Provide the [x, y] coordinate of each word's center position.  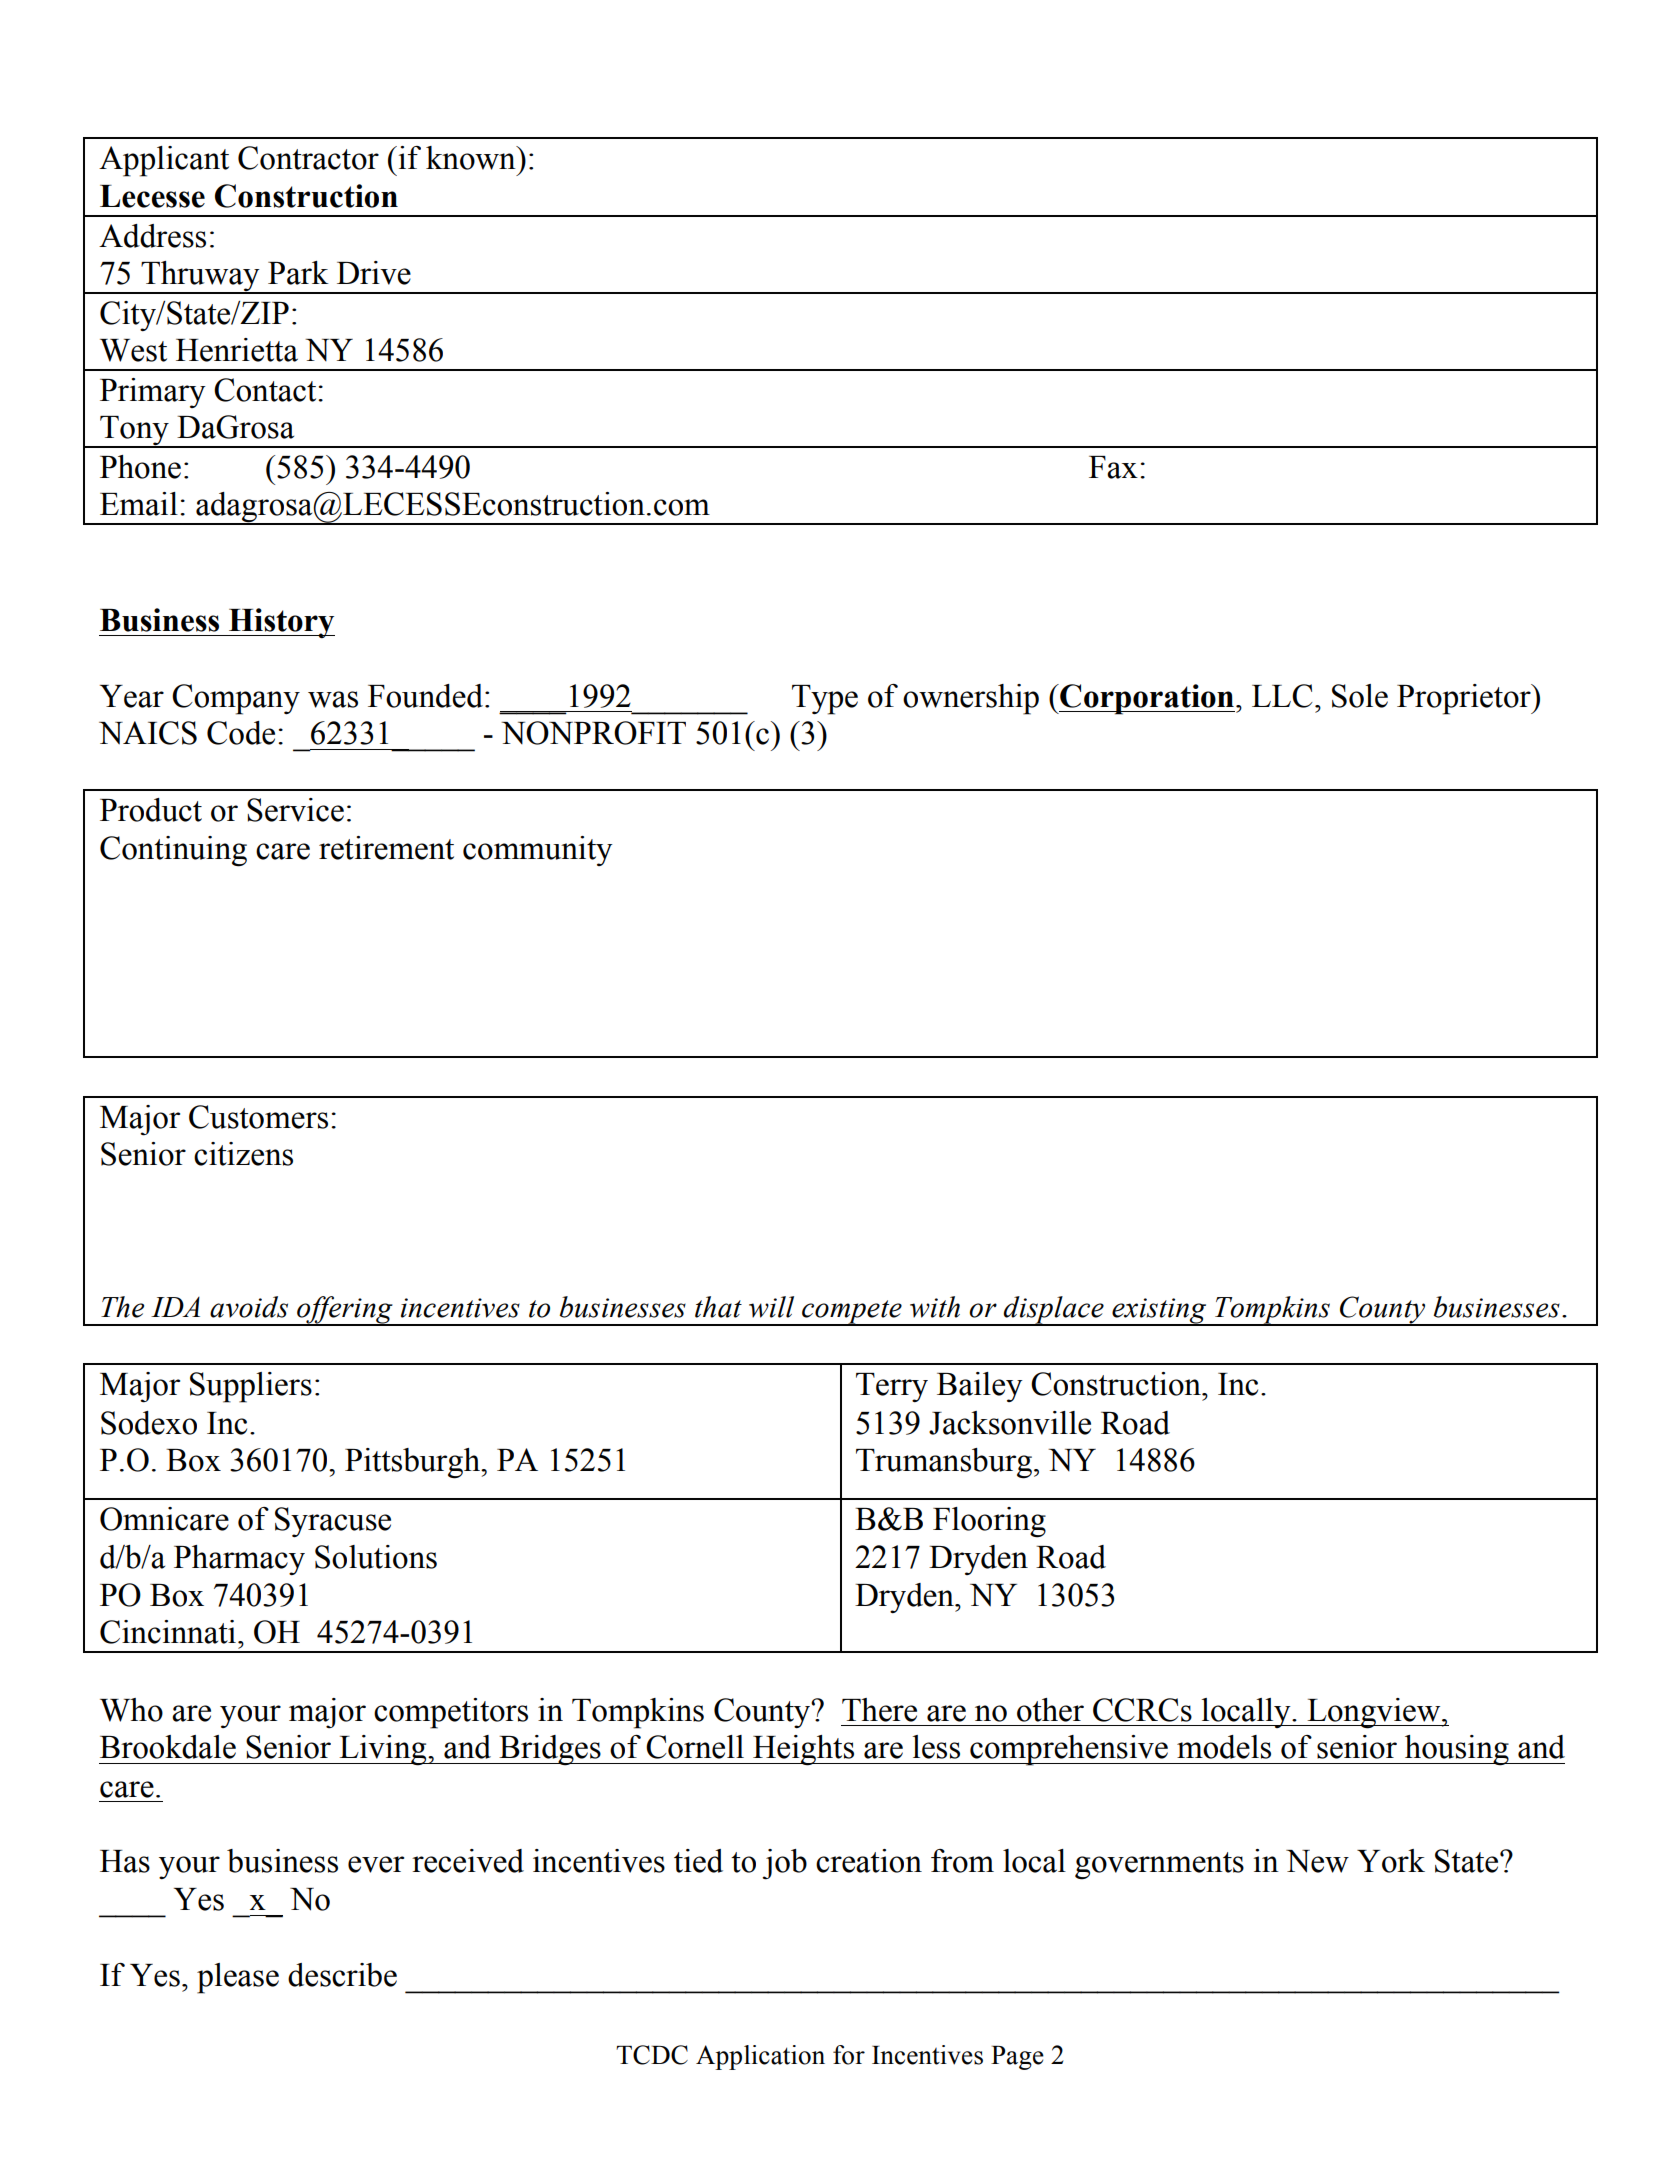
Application [760, 2057]
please [238, 1978]
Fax [1113, 467]
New [1317, 1861]
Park [298, 273]
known [472, 158]
